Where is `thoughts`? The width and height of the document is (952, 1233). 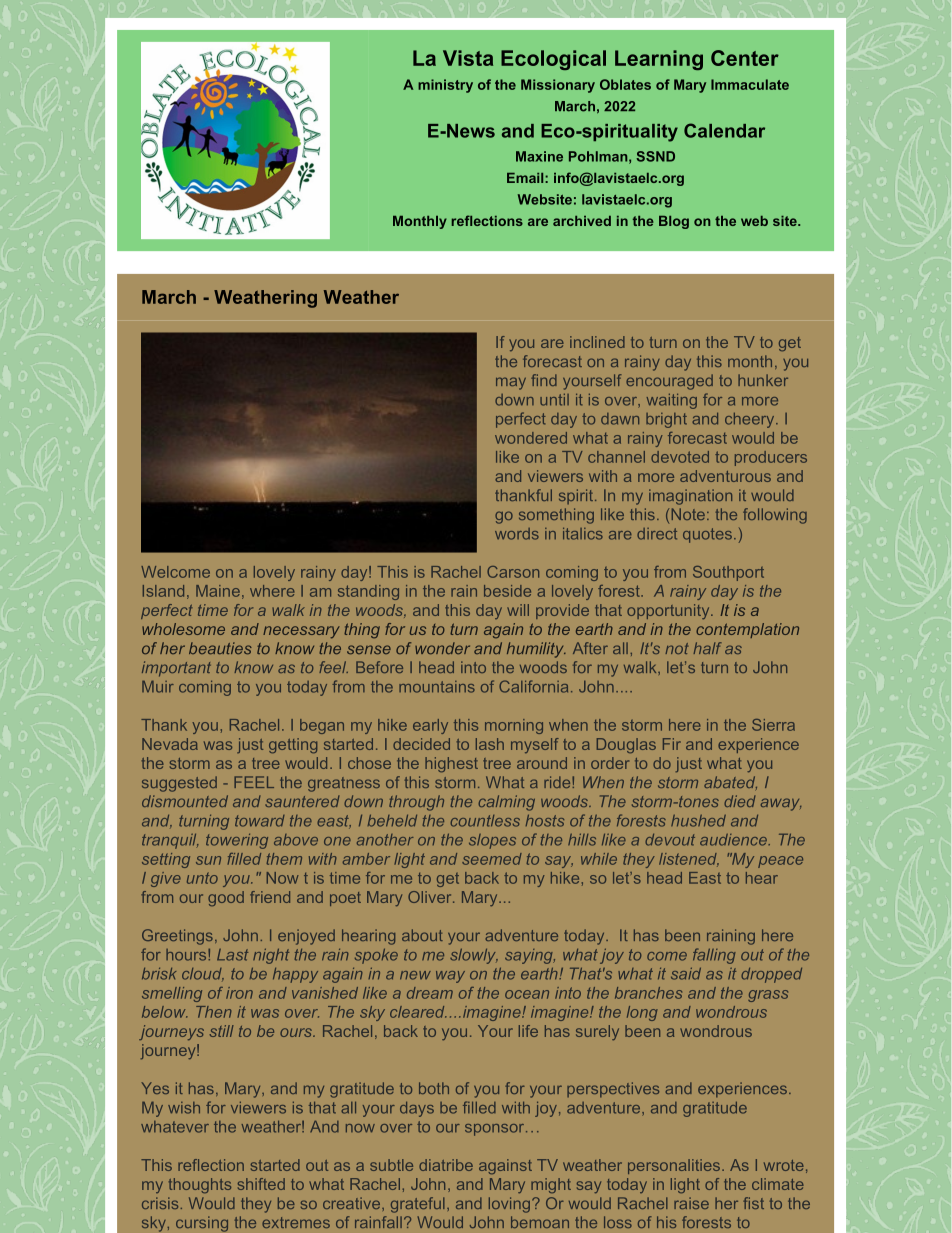
thoughts is located at coordinates (200, 1185).
